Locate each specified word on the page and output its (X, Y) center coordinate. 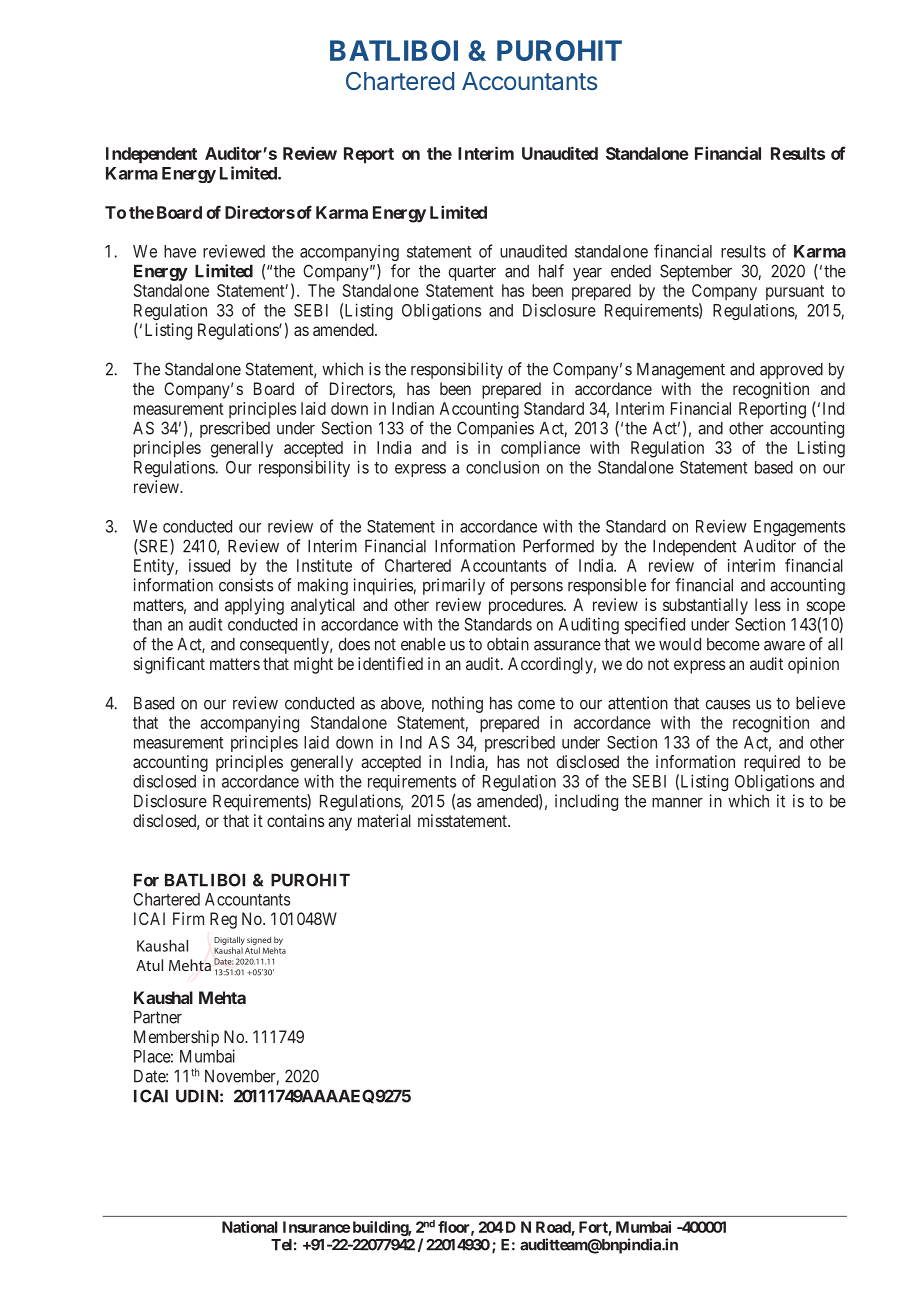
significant (169, 665)
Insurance (316, 1227)
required (772, 763)
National (250, 1227)
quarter (472, 273)
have (180, 251)
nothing (457, 704)
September (696, 272)
